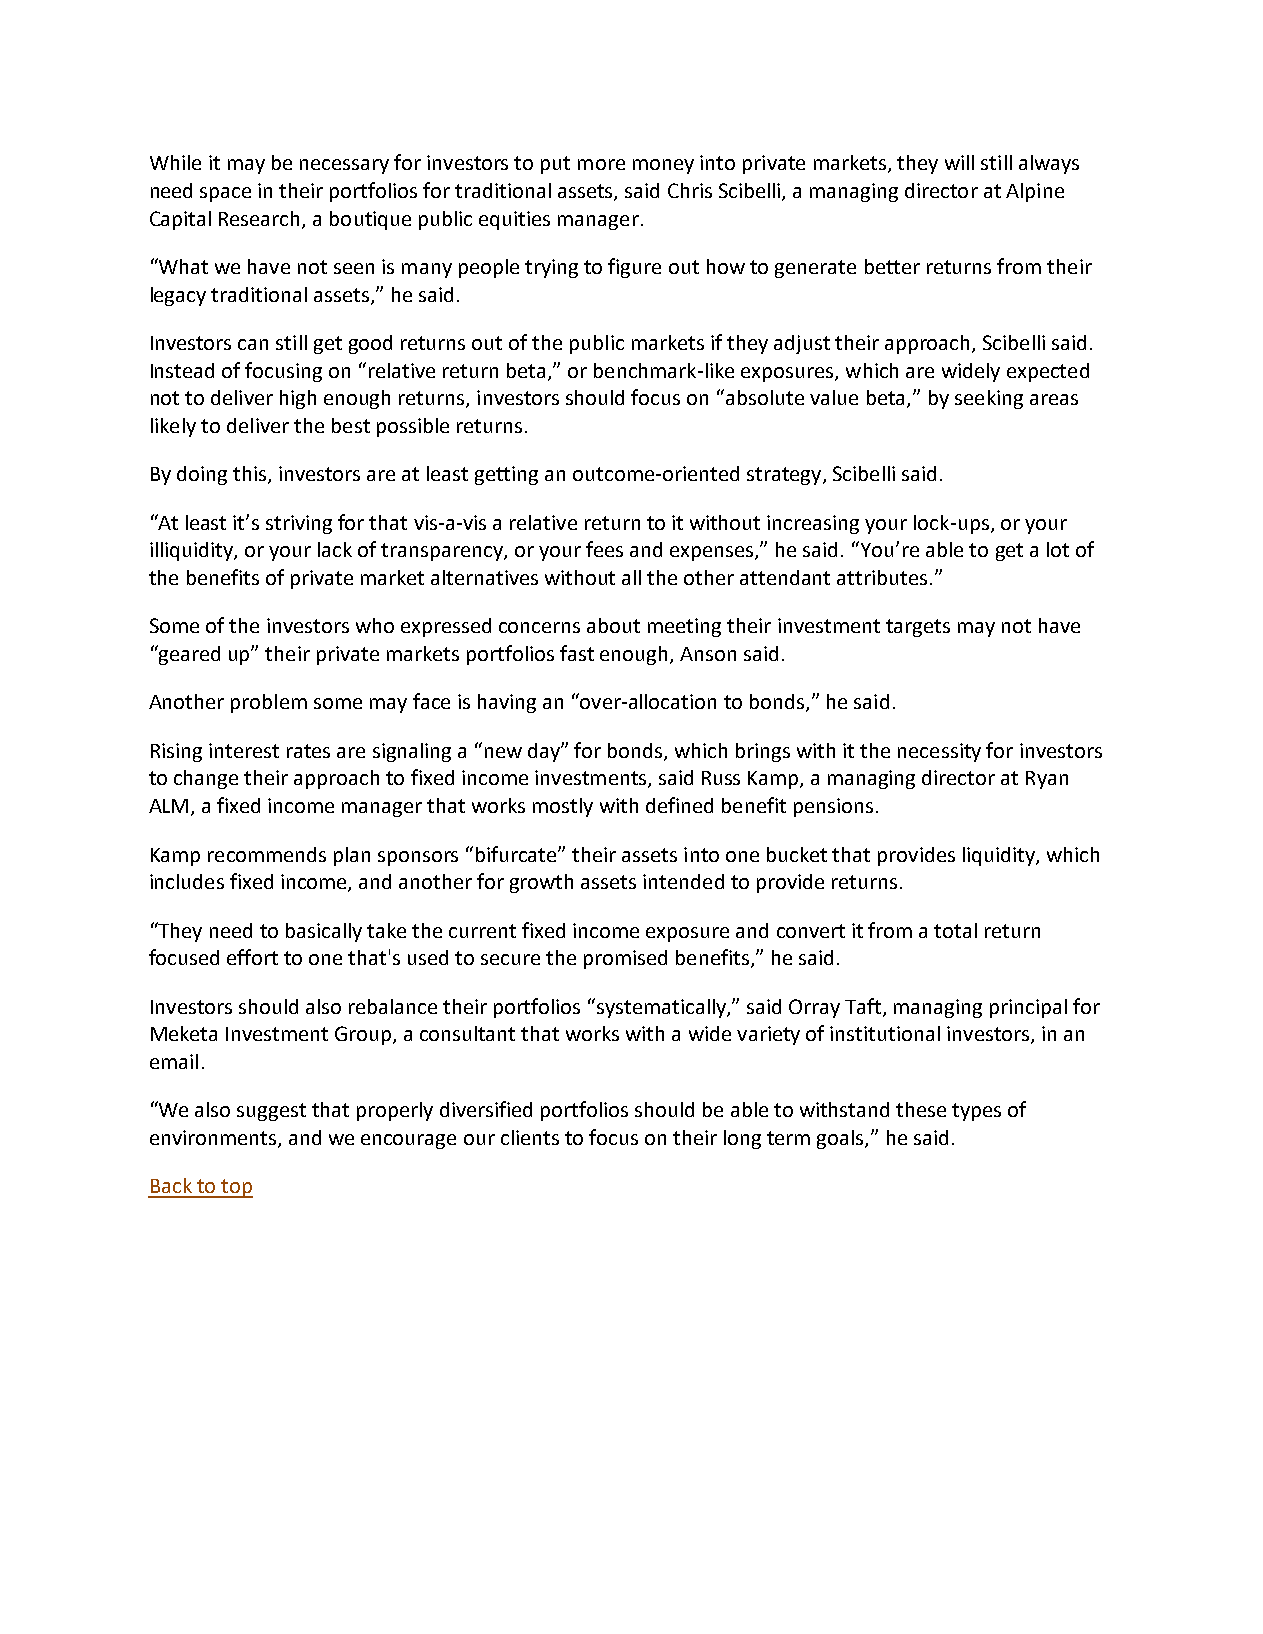 The height and width of the document is (1634, 1263). I want to click on striving, so click(299, 524).
